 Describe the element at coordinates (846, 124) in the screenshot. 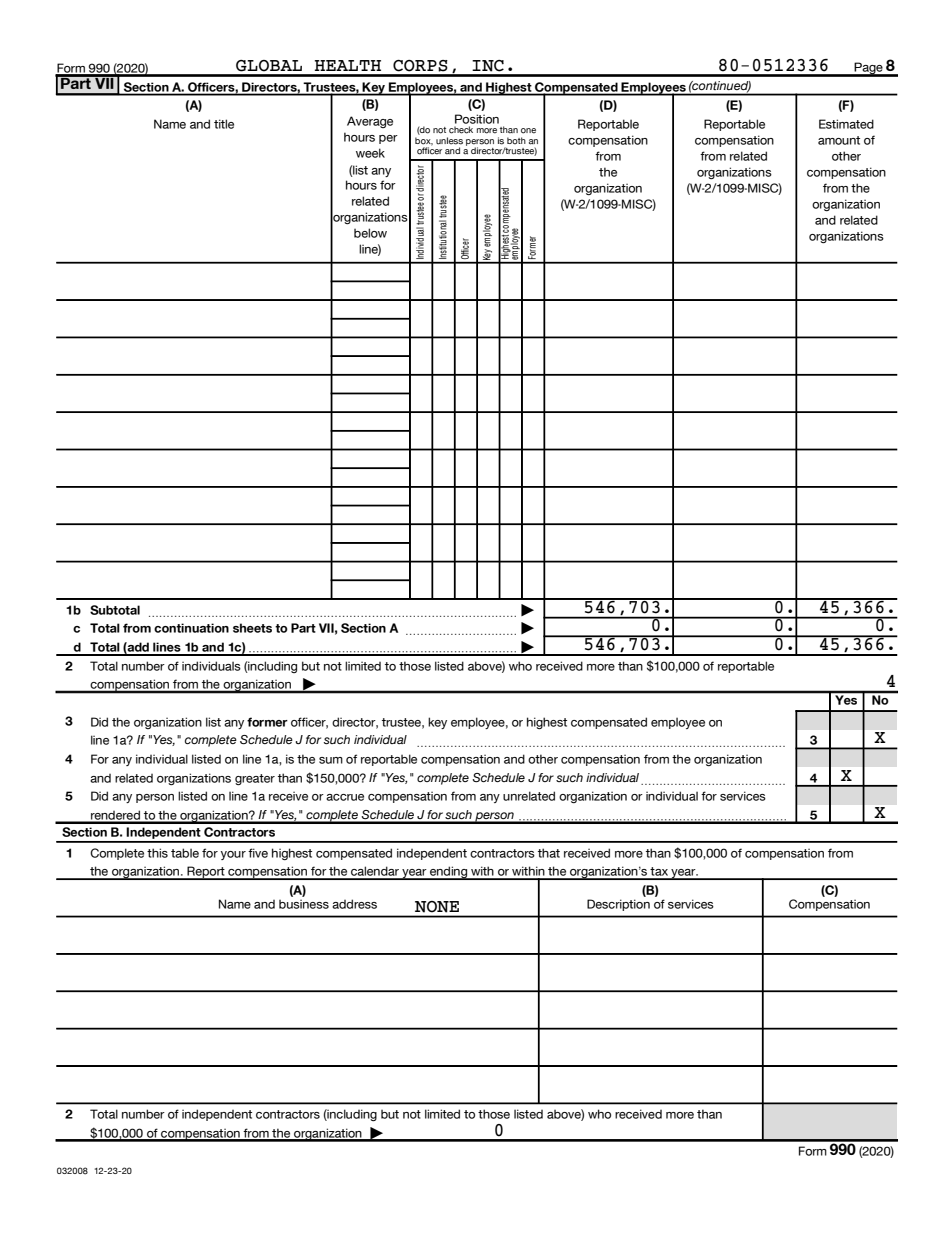

I see `Estimated` at that location.
